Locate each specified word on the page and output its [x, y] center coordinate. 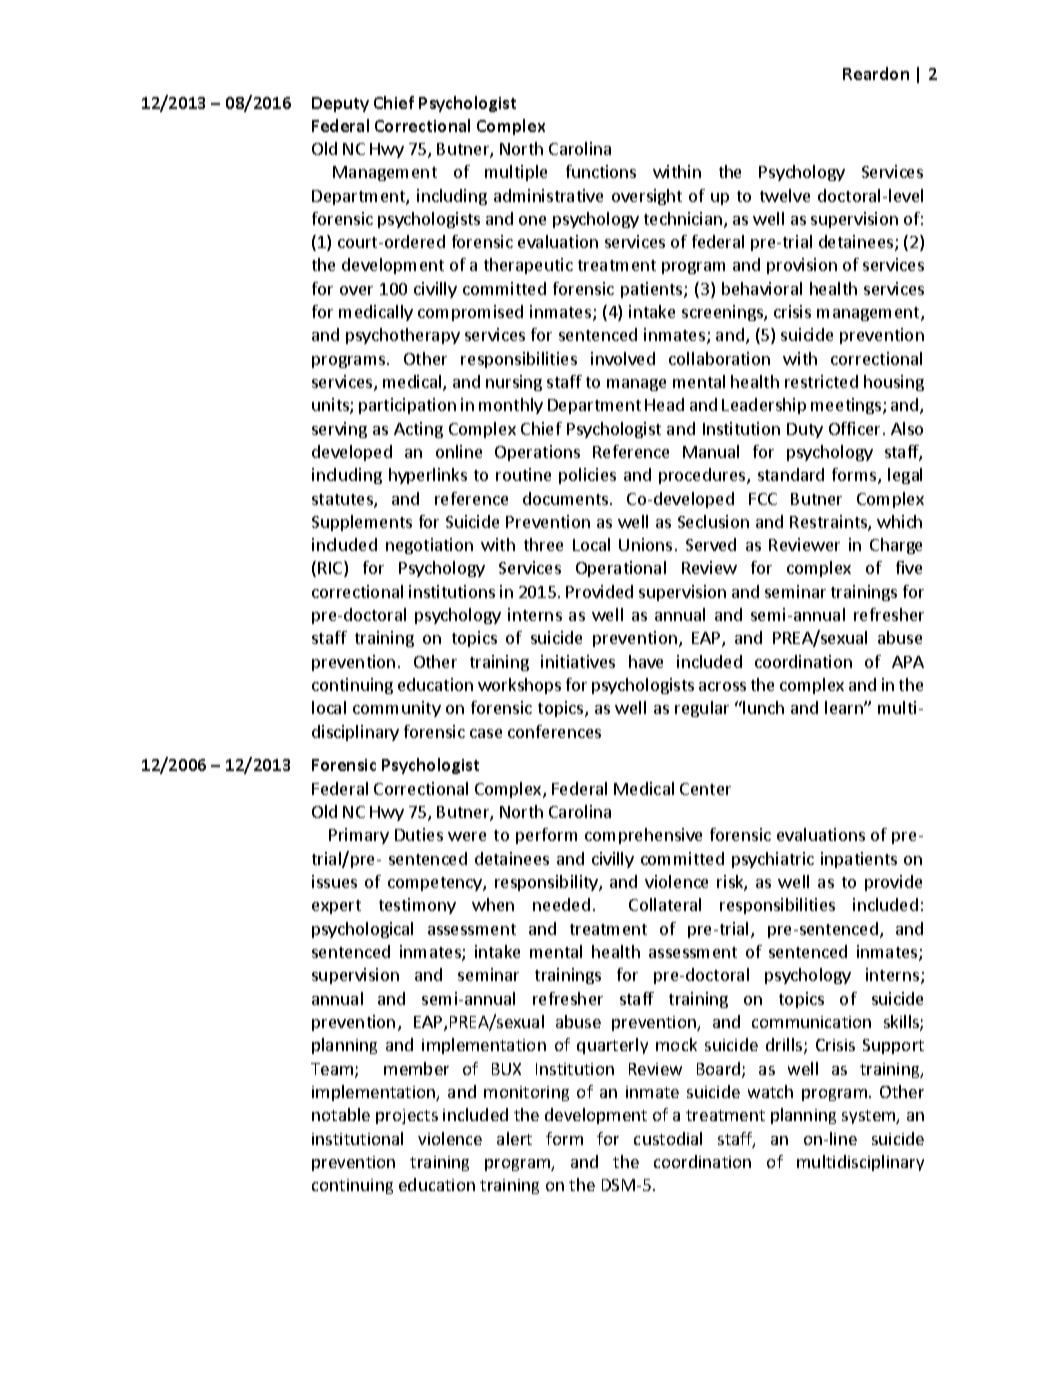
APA [908, 662]
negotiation [429, 546]
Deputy [340, 104]
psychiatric [773, 860]
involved [623, 358]
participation [407, 406]
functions [601, 171]
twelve [785, 195]
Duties [419, 834]
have [646, 661]
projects [407, 1116]
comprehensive [643, 836]
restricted [821, 381]
